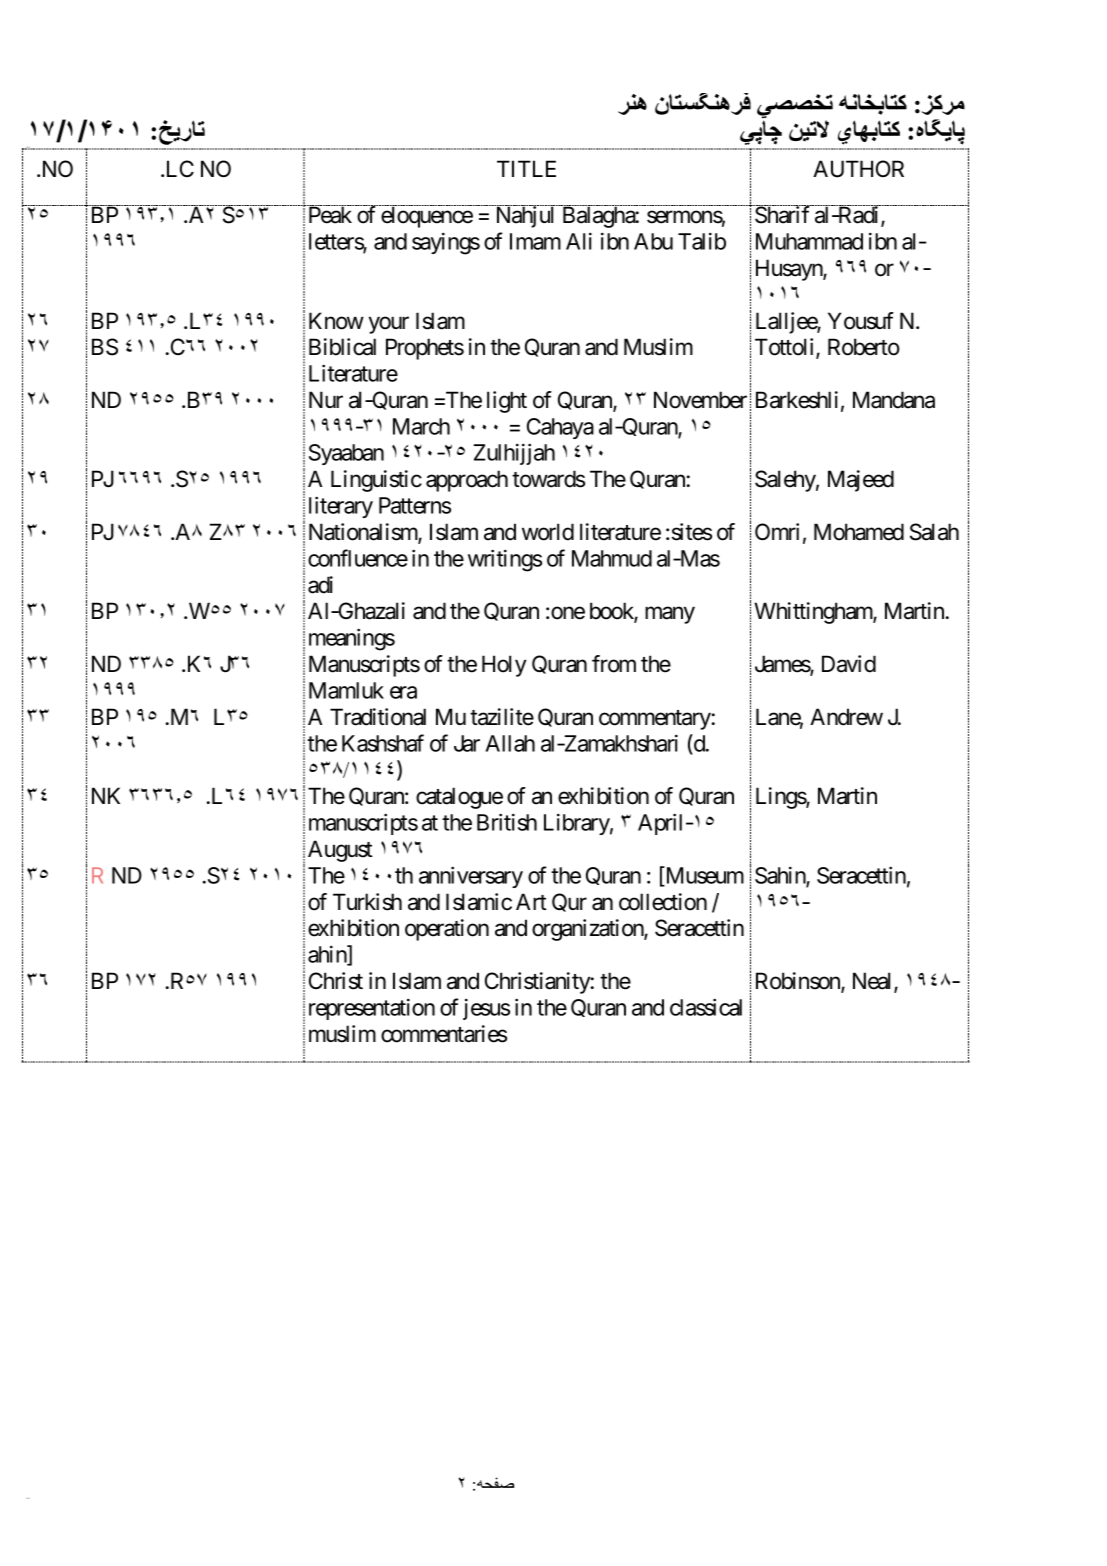 Image resolution: width=1107 pixels, height=1566 pixels. Describe the element at coordinates (372, 1009) in the screenshot. I see `representation` at that location.
